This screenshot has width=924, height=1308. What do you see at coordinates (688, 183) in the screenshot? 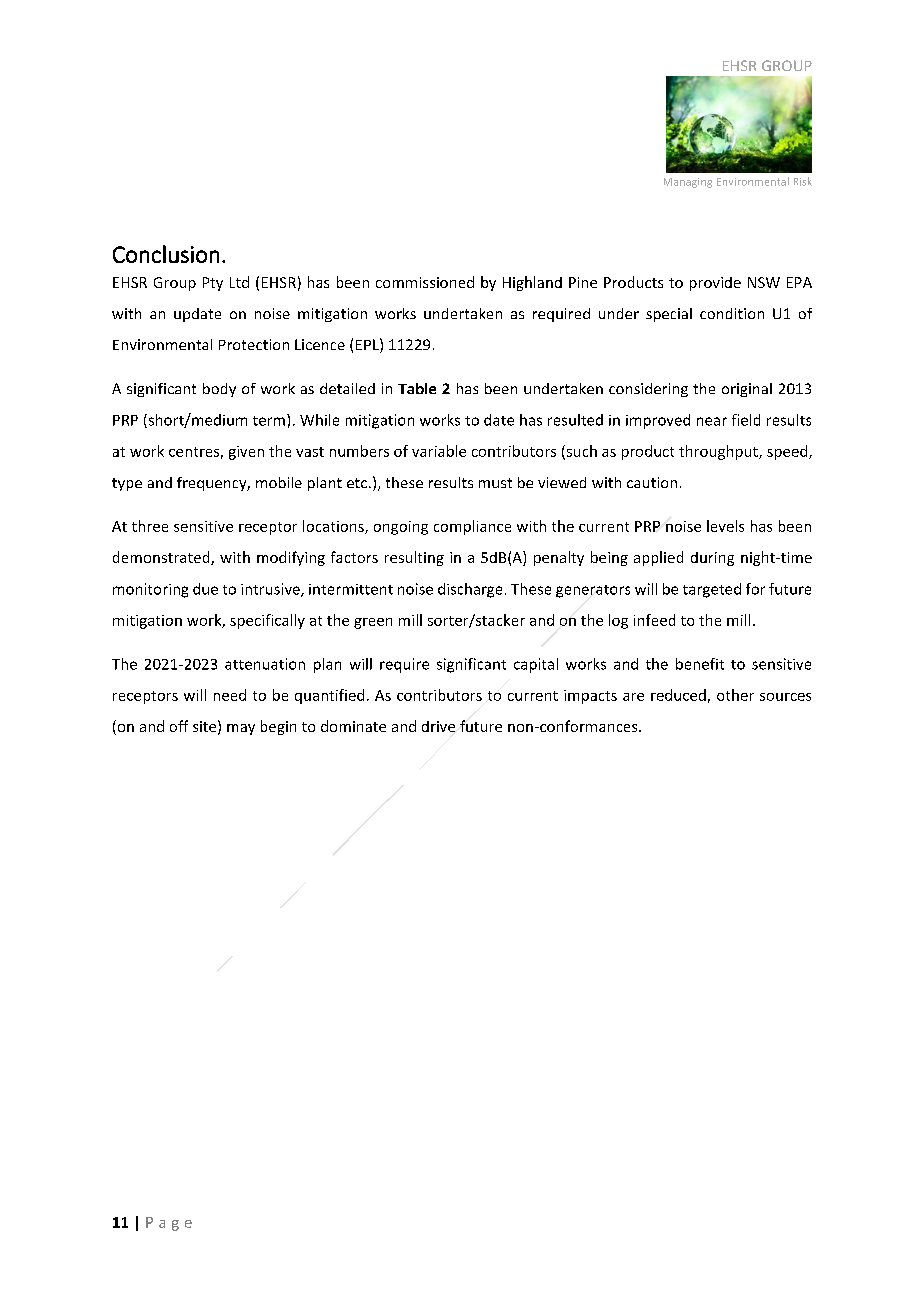
I see `Managing` at bounding box center [688, 183].
